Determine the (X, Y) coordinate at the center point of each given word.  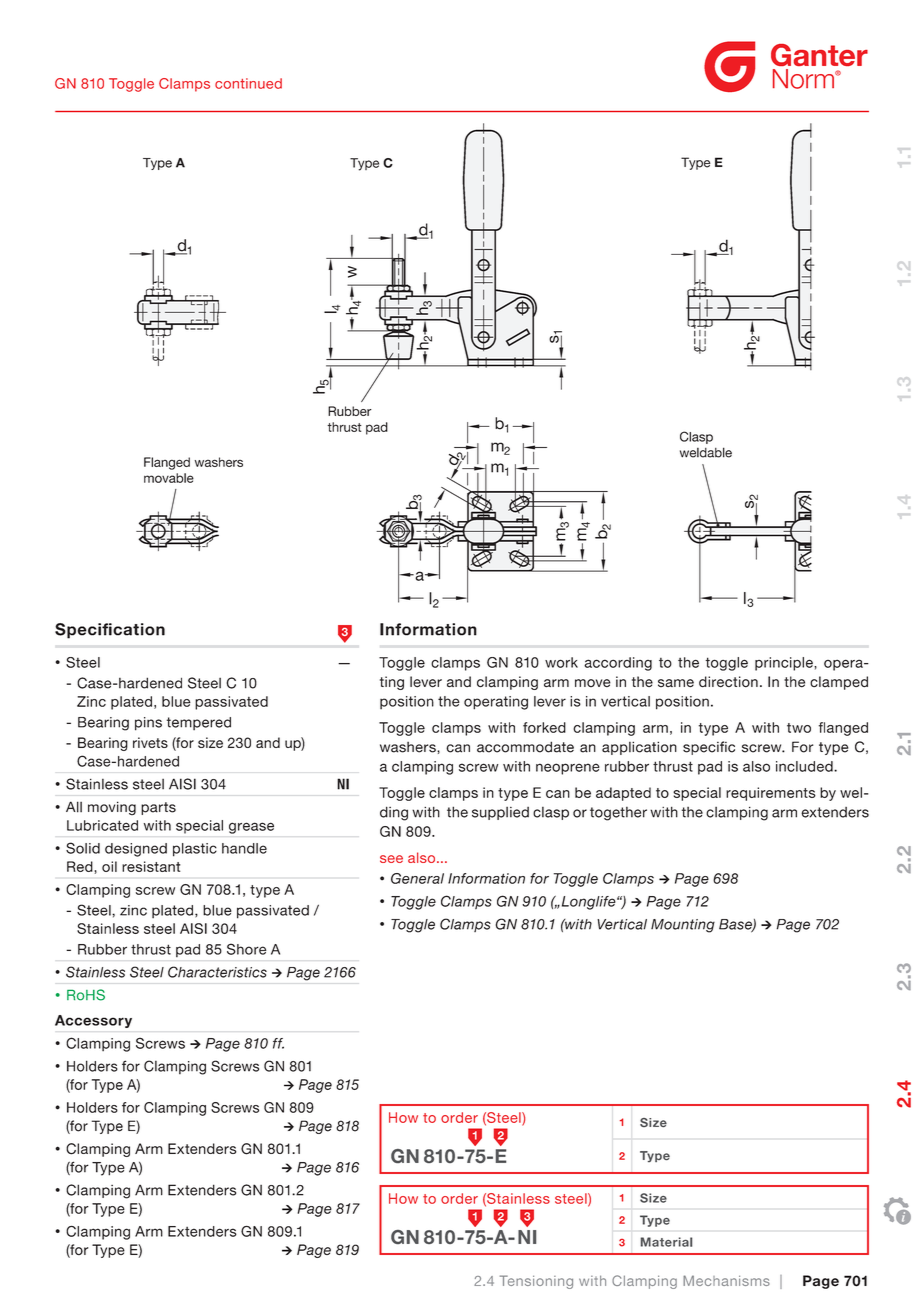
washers (409, 747)
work (561, 662)
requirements (771, 794)
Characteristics (217, 972)
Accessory (93, 1021)
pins (148, 724)
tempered (199, 723)
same (676, 683)
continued (248, 83)
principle (785, 664)
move (593, 683)
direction (728, 682)
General (417, 878)
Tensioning (536, 1282)
